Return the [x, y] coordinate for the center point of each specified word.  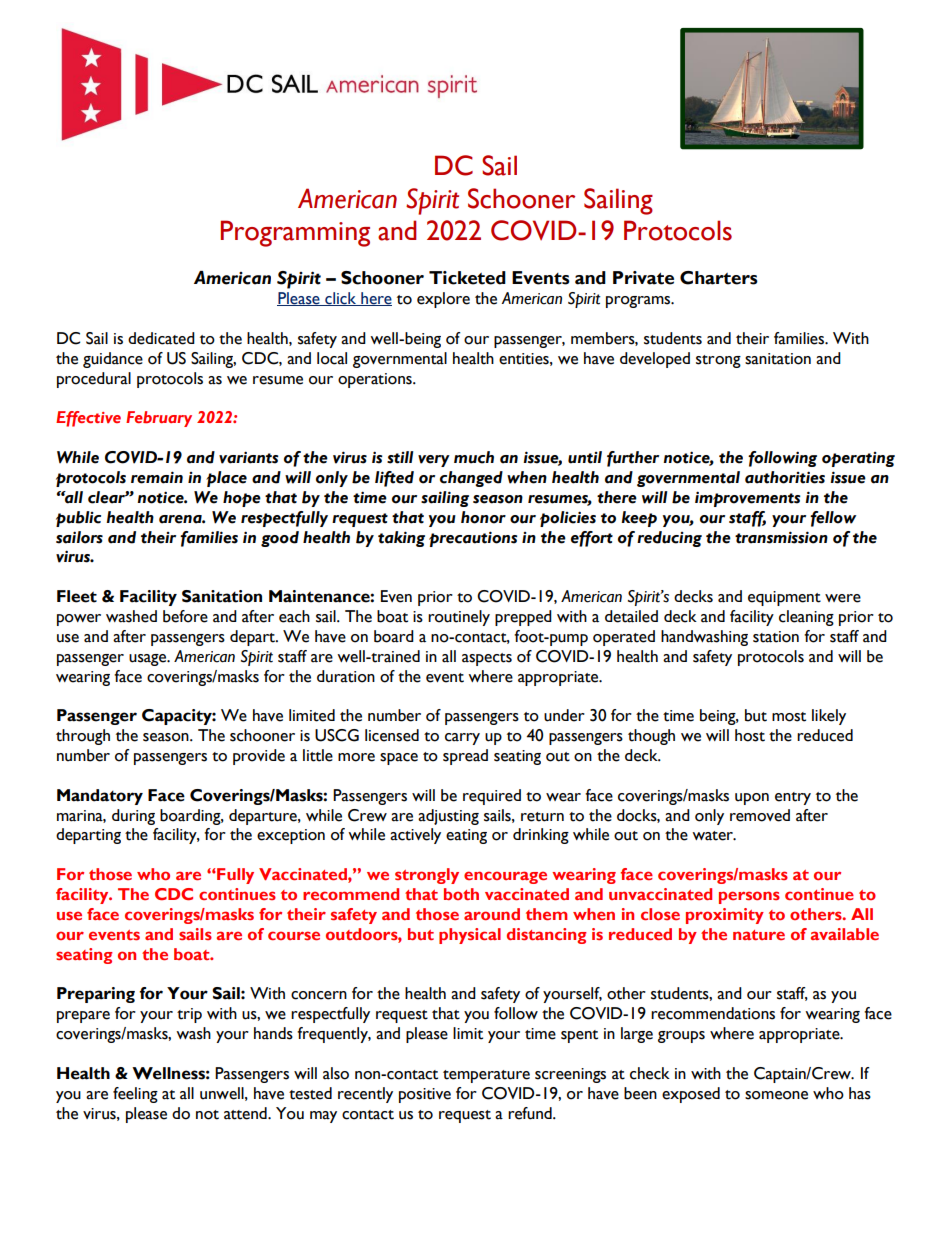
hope [242, 499]
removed [760, 815]
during [133, 817]
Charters [719, 278]
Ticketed [467, 278]
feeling [135, 1095]
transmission [781, 537]
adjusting [448, 817]
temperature [486, 1076]
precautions [473, 539]
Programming [295, 233]
